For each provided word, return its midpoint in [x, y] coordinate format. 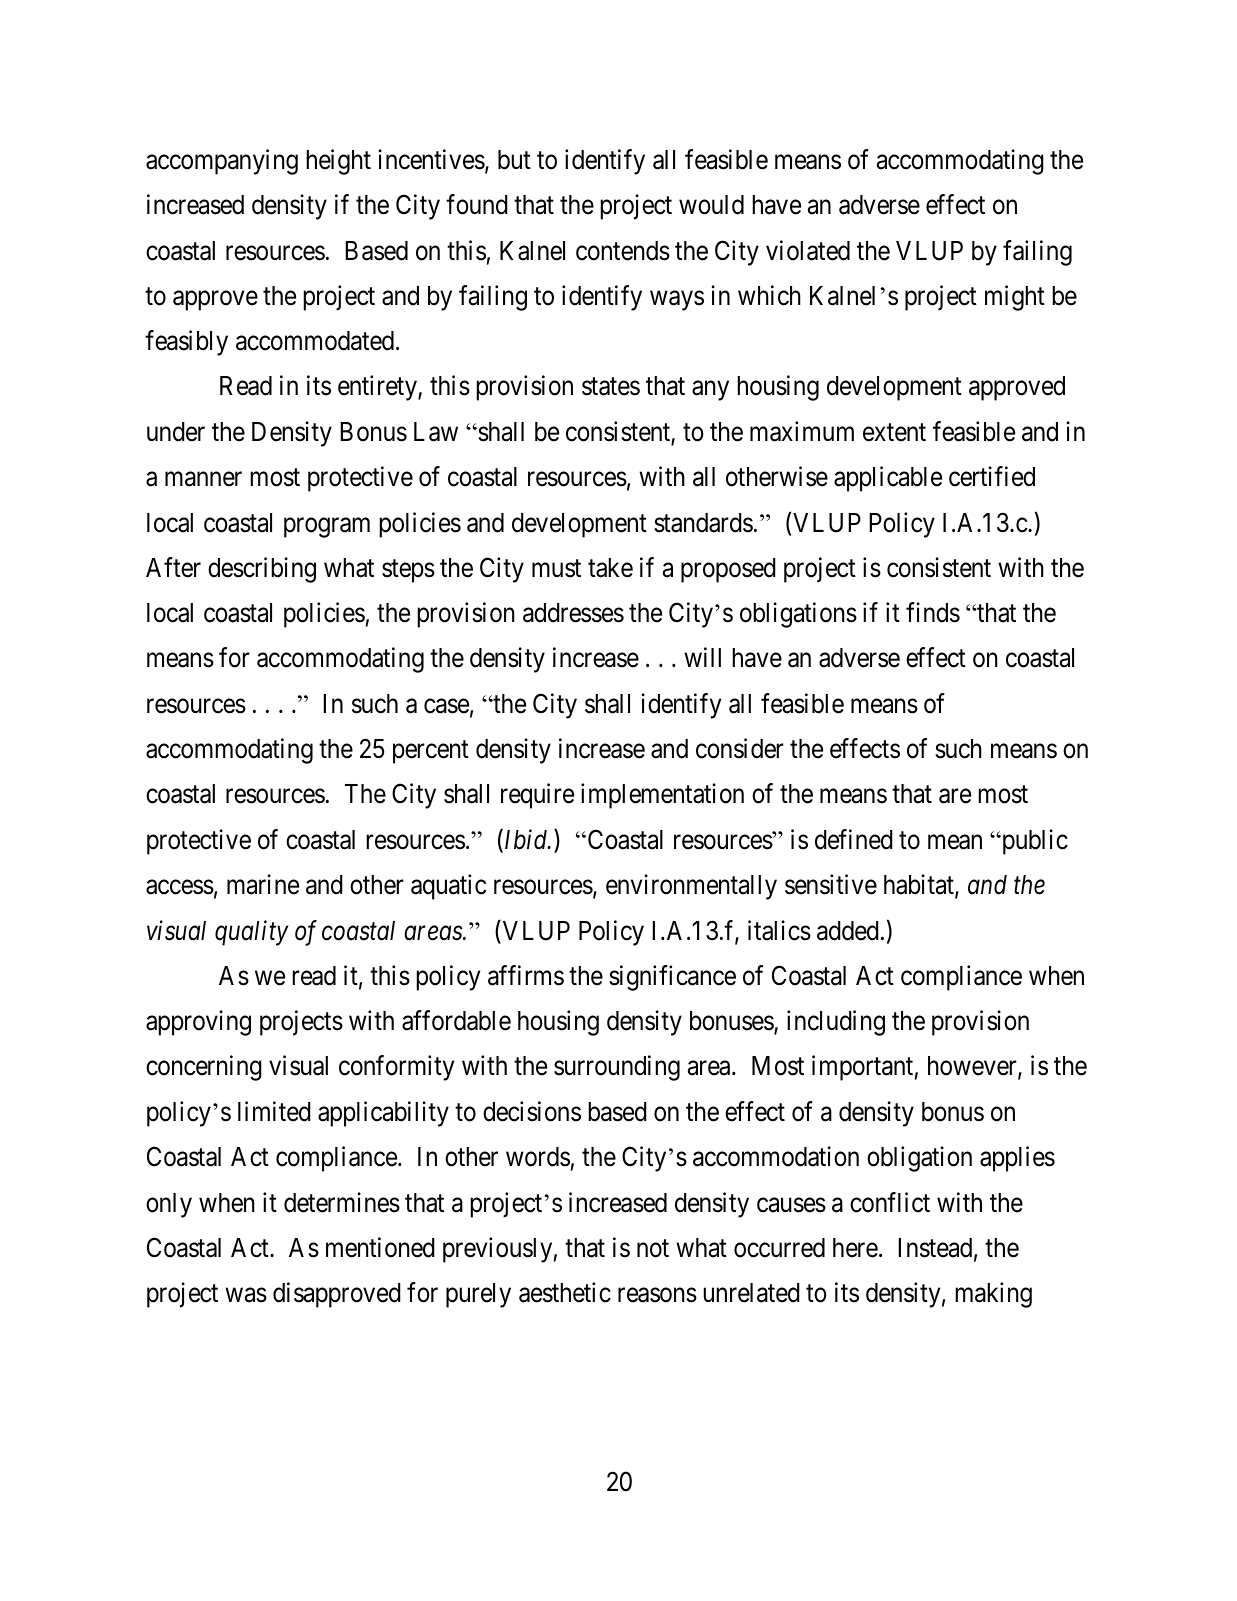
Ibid [526, 840]
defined [854, 839]
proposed [728, 570]
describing [262, 570]
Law [436, 432]
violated [808, 250]
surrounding [617, 1068]
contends [623, 251]
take [610, 568]
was [246, 1295]
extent [894, 433]
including [836, 1023]
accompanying [222, 162]
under [176, 432]
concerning [204, 1068]
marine [263, 884]
